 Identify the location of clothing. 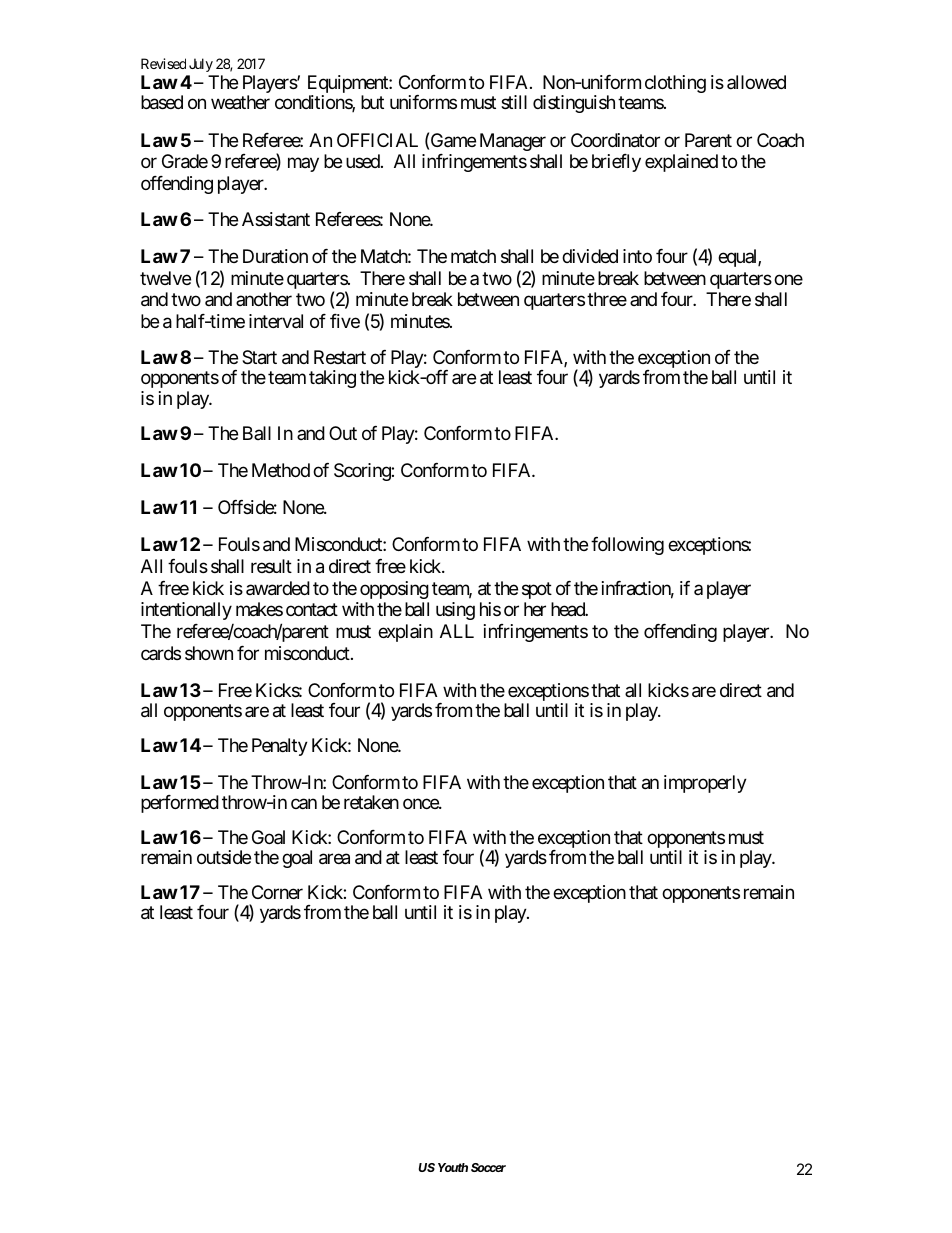
(675, 84).
